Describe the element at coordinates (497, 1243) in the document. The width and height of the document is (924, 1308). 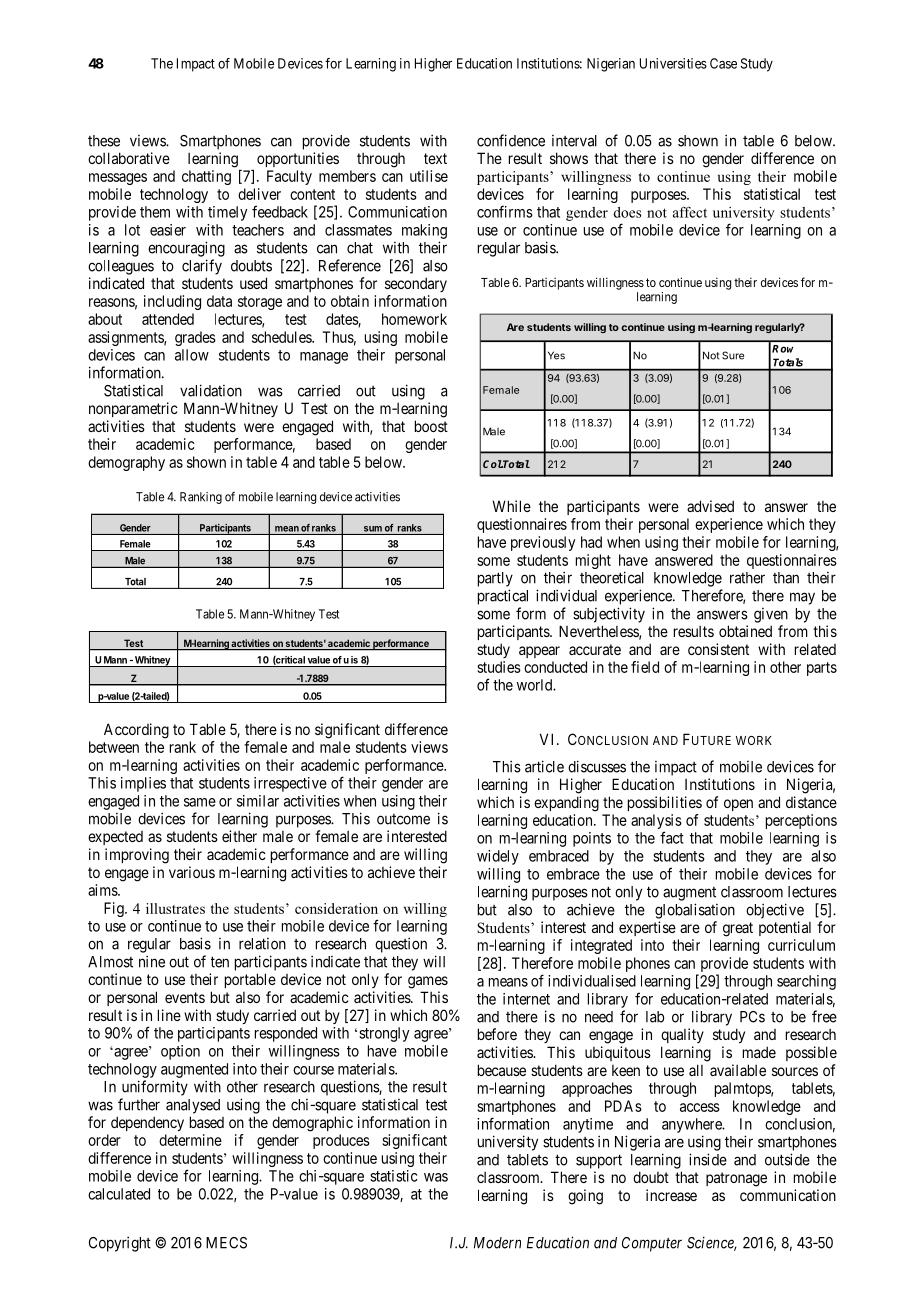
I see `Modern` at that location.
